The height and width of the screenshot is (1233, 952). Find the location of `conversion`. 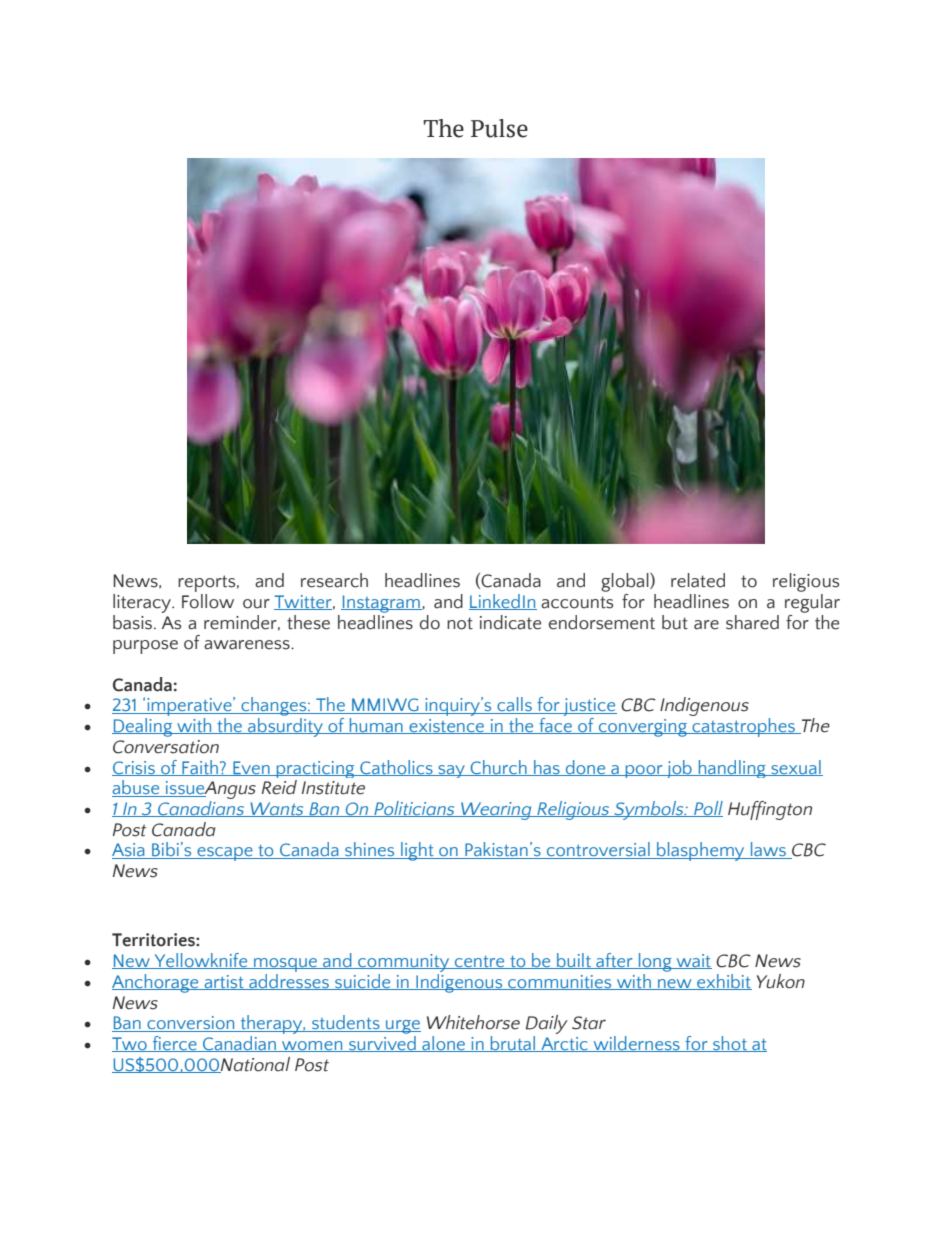

conversion is located at coordinates (191, 1024).
